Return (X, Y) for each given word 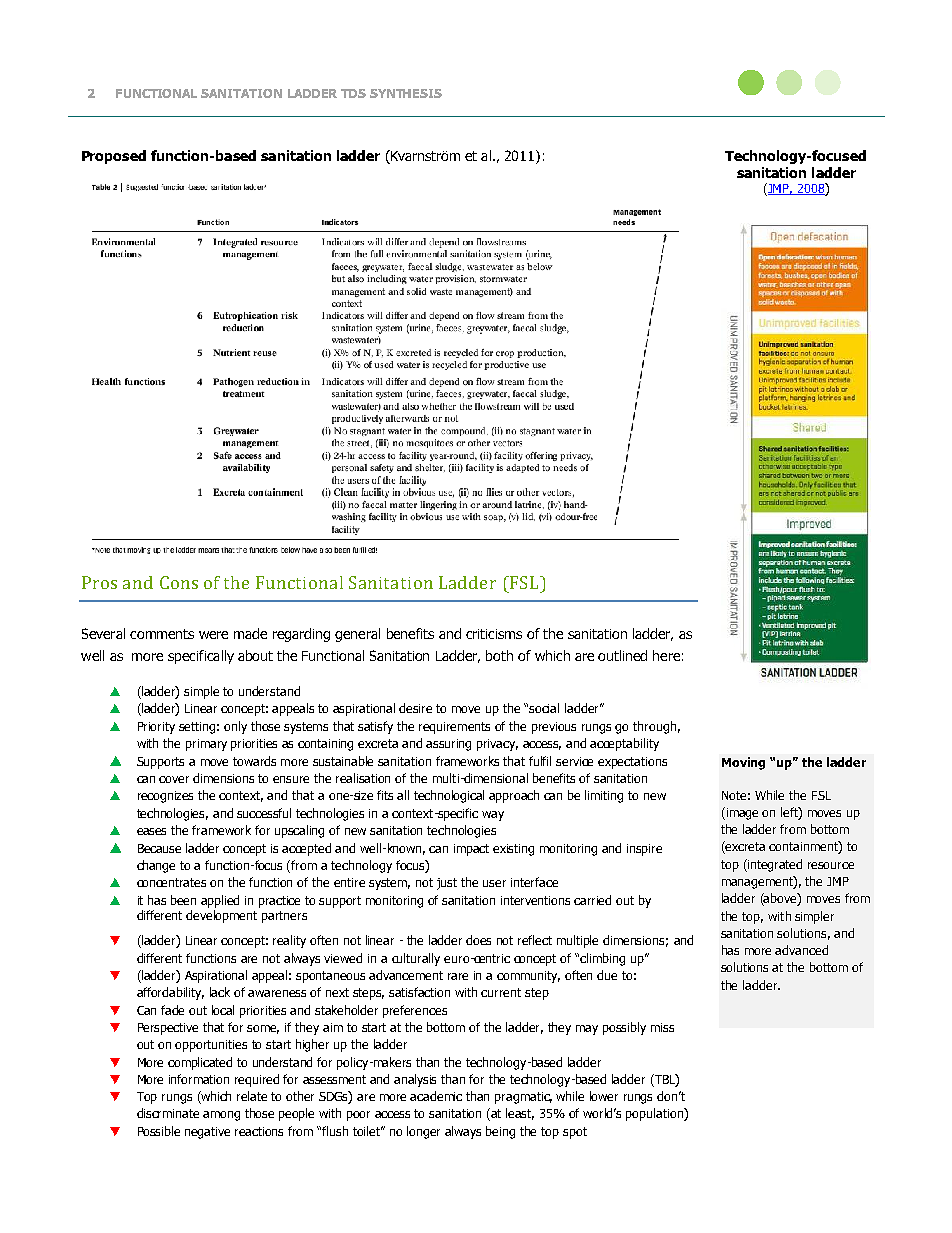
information (199, 1079)
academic (436, 1096)
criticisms (494, 634)
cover (174, 779)
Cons (179, 582)
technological (449, 796)
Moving (743, 763)
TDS (353, 93)
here (666, 655)
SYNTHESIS (406, 93)
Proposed (114, 157)
